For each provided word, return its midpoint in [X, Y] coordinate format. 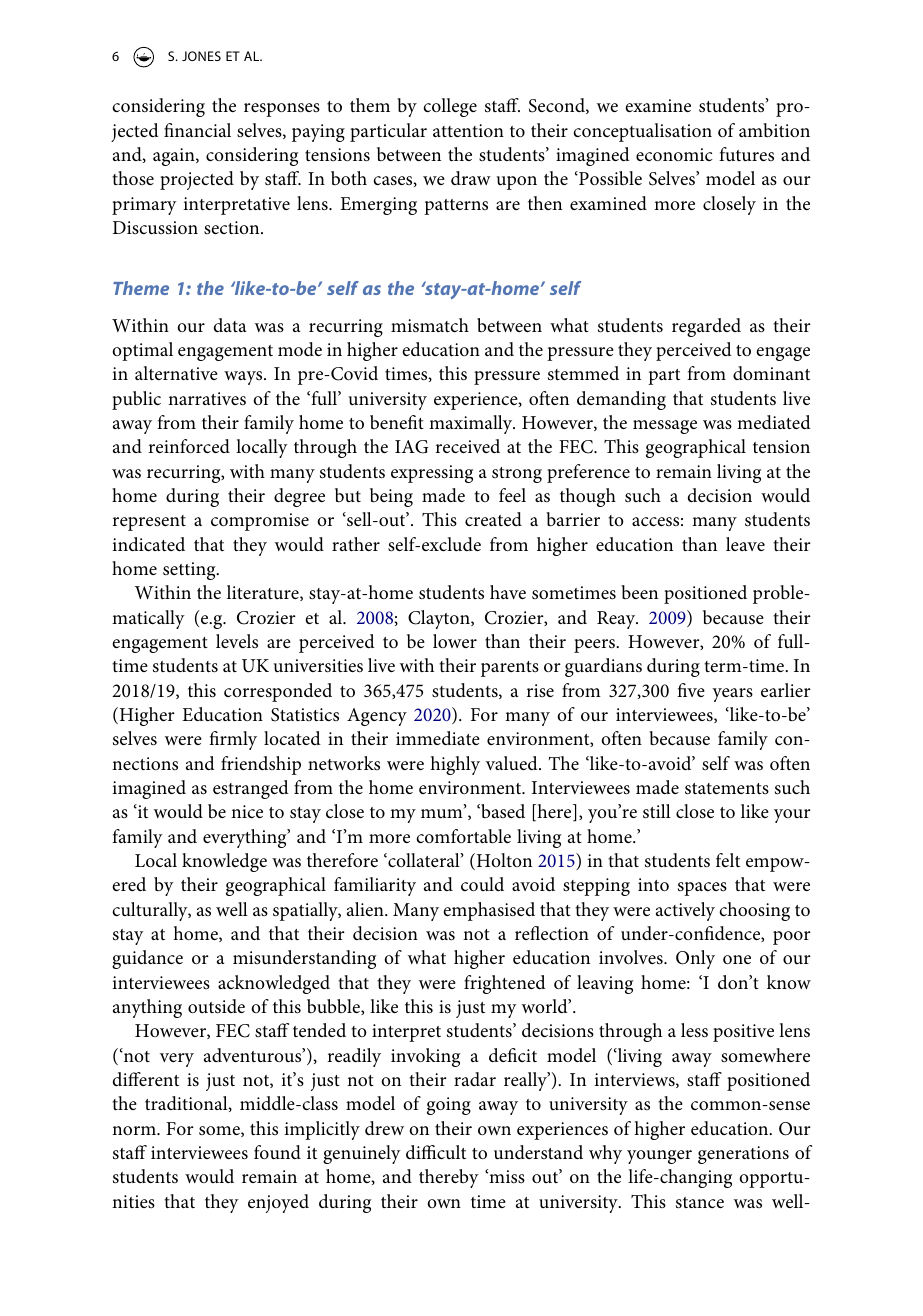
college [450, 107]
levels [237, 641]
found [277, 1152]
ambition [774, 130]
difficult [436, 1152]
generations [743, 1155]
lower [455, 641]
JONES [201, 56]
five [691, 690]
